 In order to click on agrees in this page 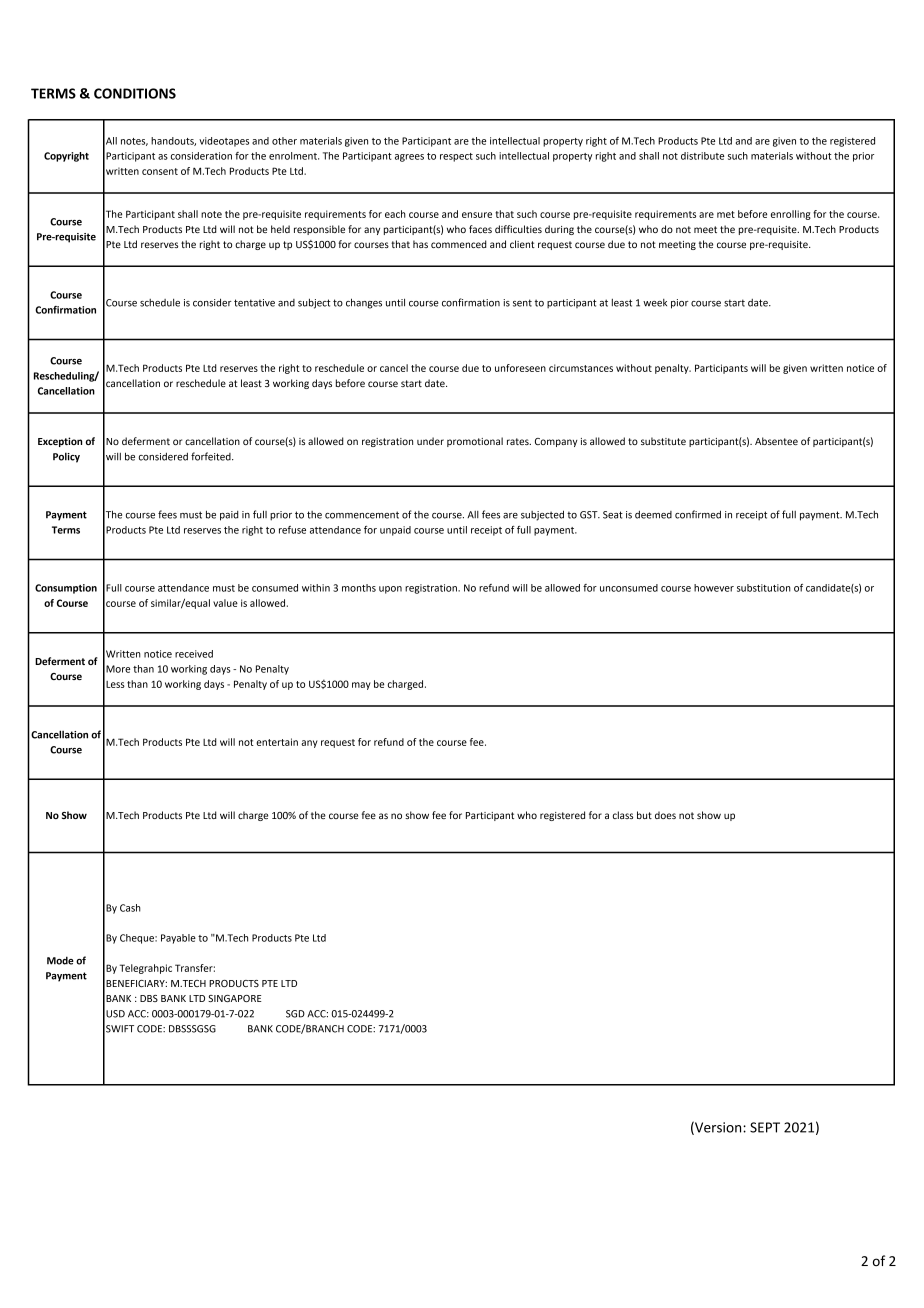, I will do `click(409, 158)`.
